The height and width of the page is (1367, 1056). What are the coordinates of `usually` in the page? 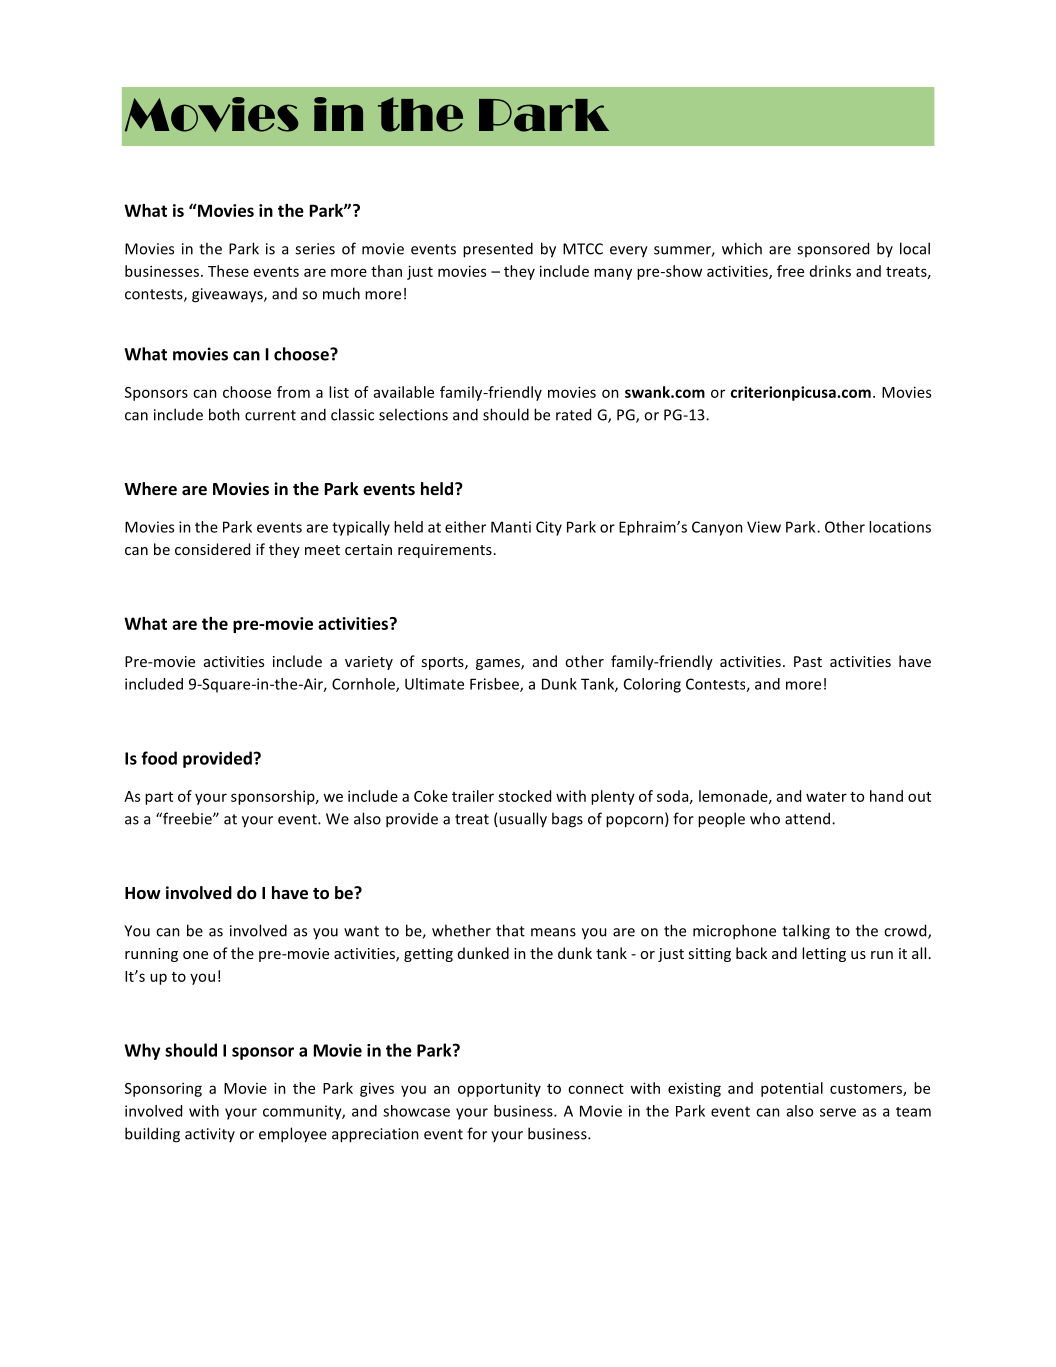 It's located at (522, 820).
